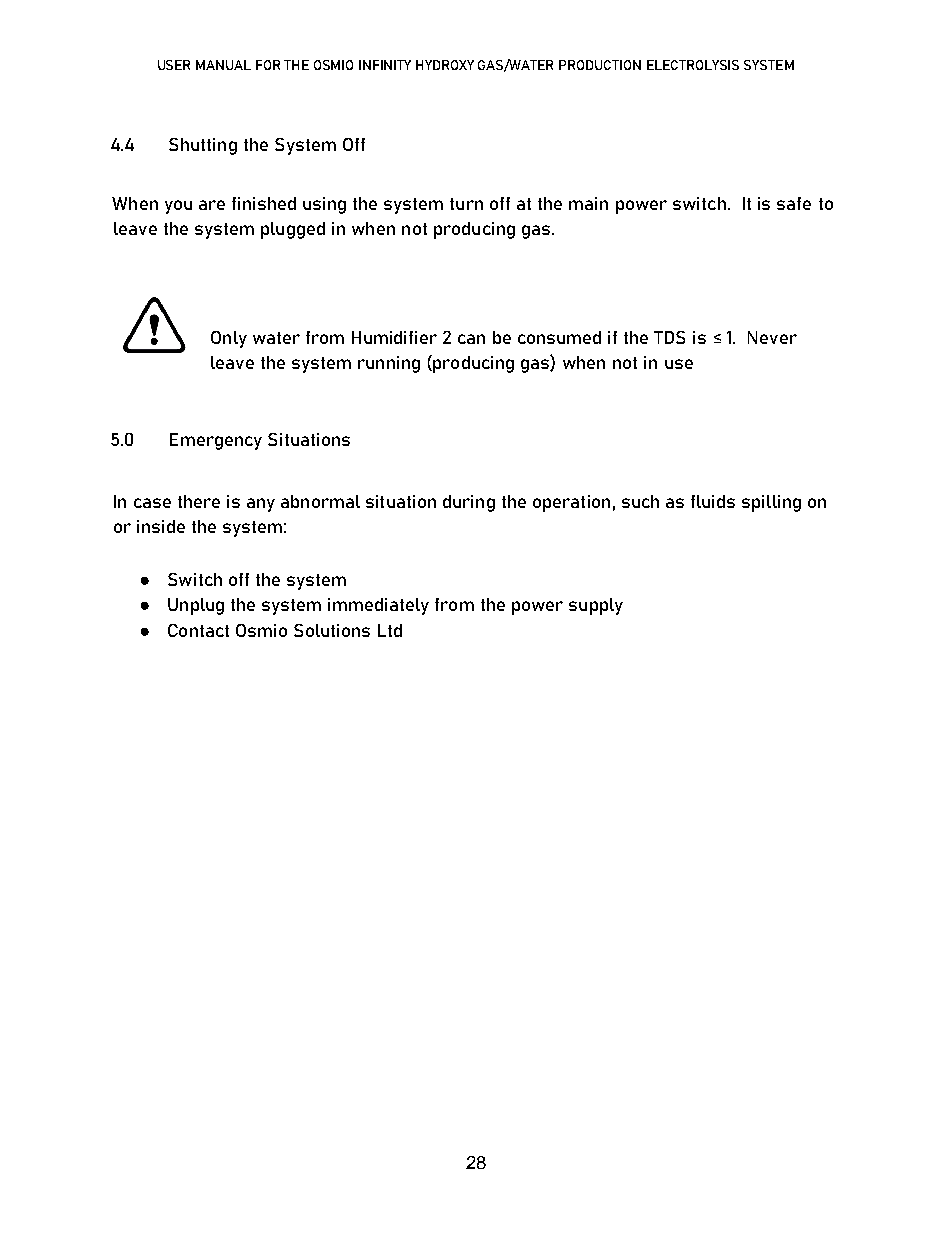 The image size is (952, 1233). I want to click on MANUAL, so click(223, 65).
